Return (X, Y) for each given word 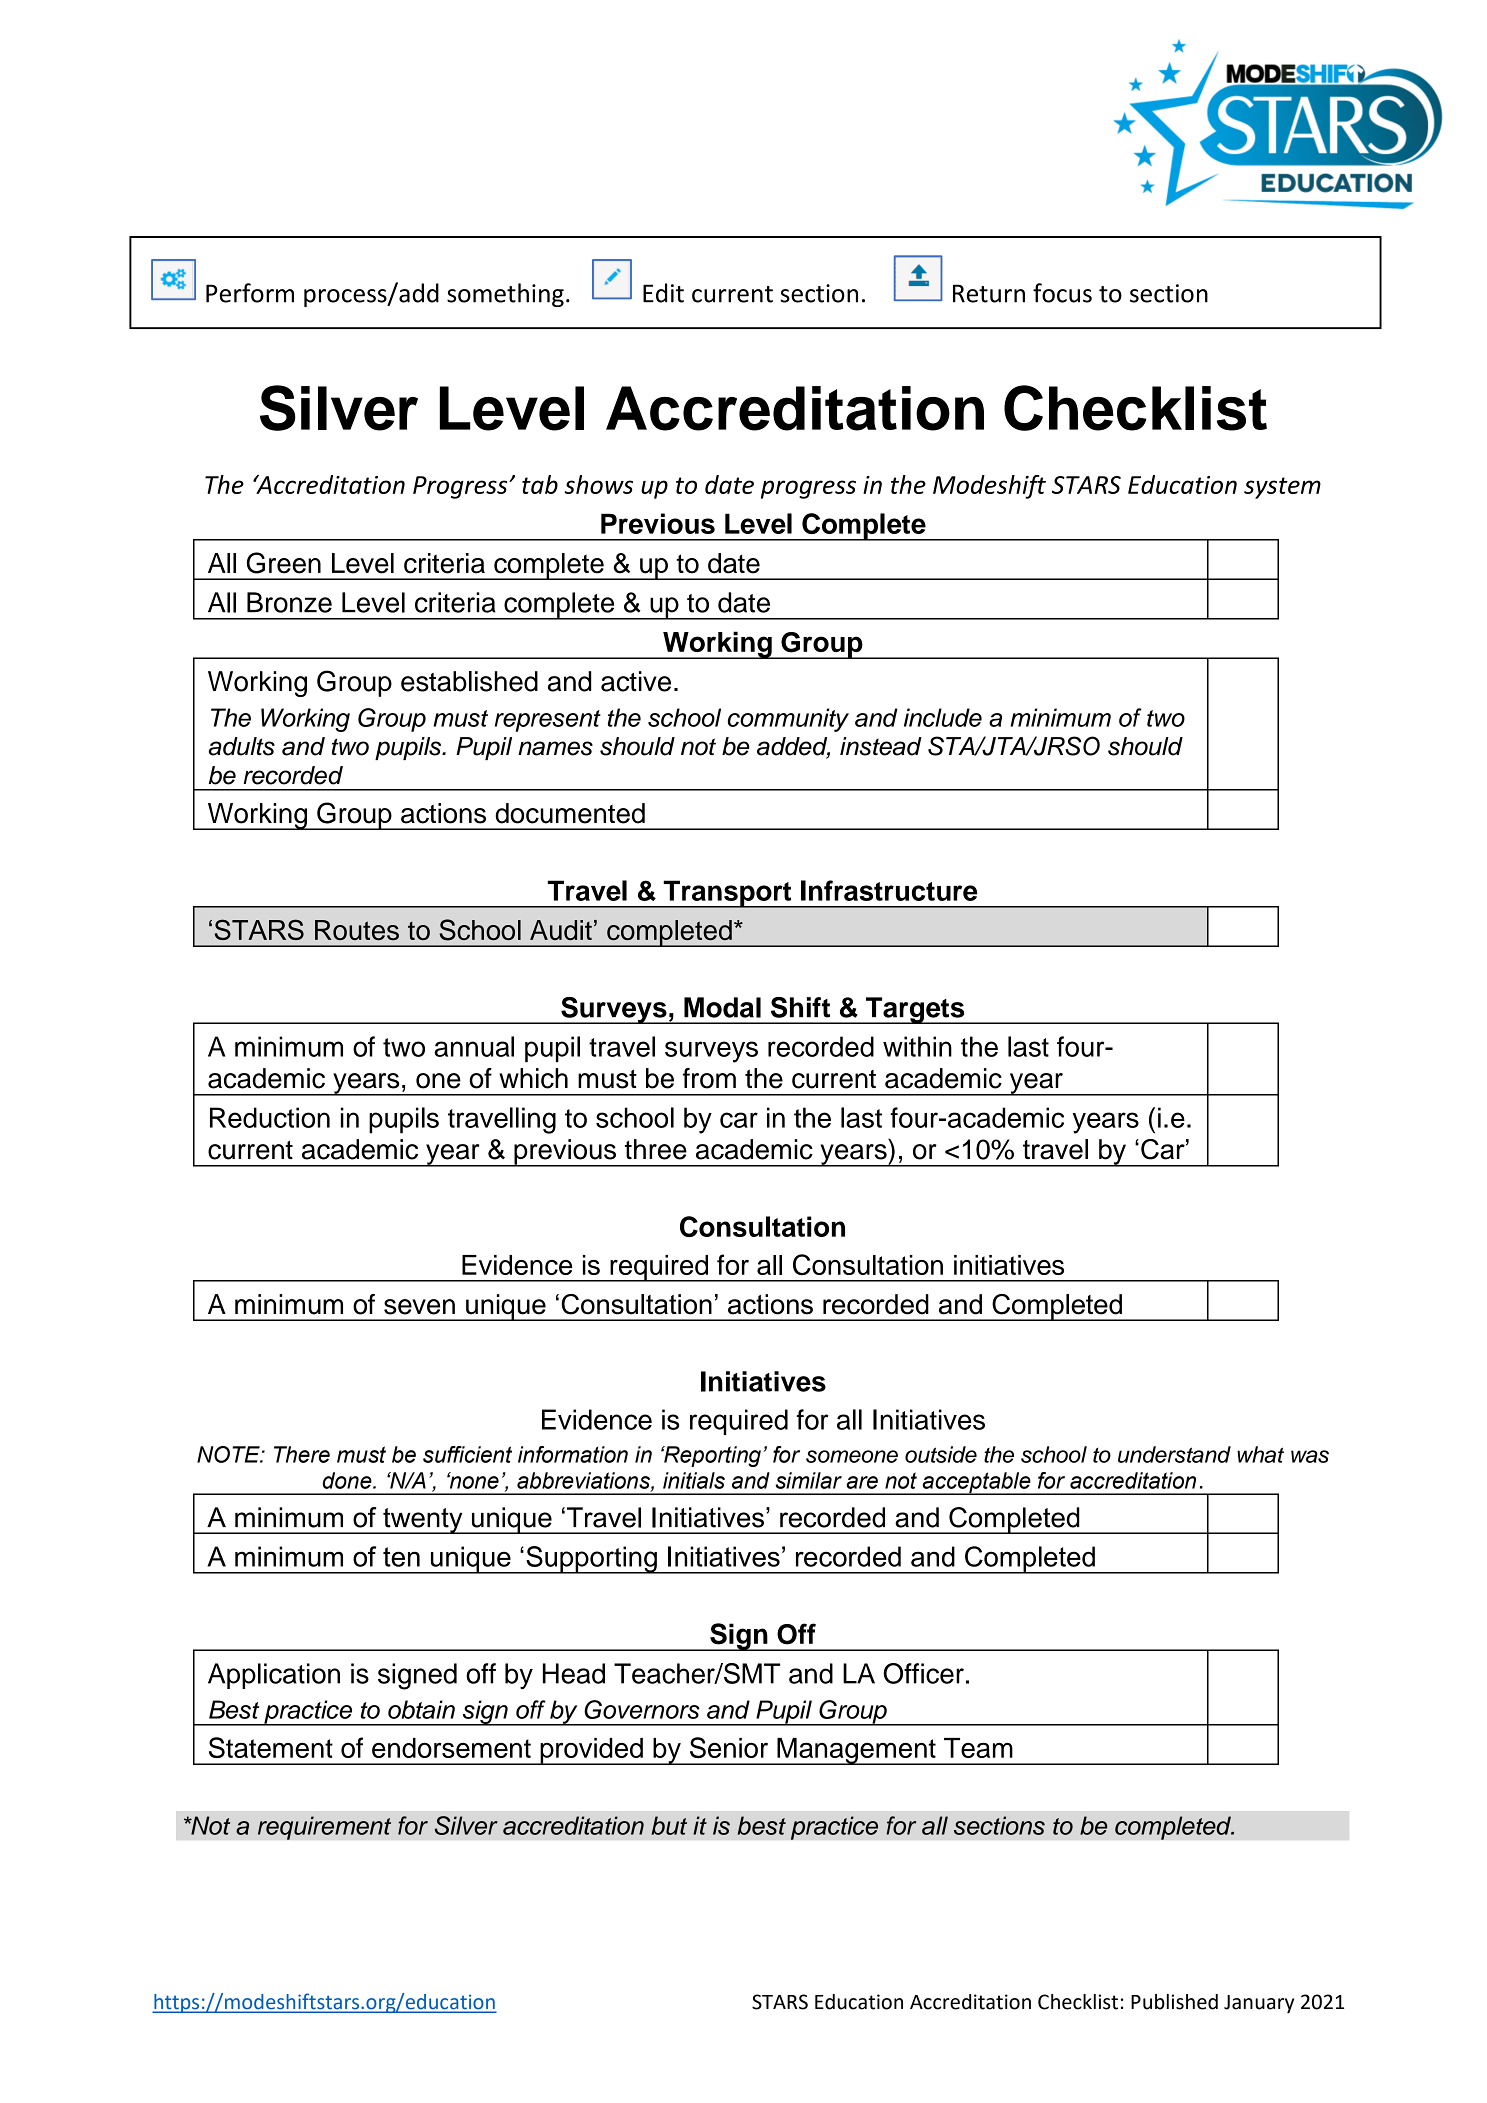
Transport (727, 894)
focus (1062, 293)
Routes (357, 930)
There (302, 1454)
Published (1174, 2002)
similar (808, 1480)
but (669, 1825)
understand (1174, 1454)
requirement (324, 1828)
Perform (250, 293)
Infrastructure (889, 890)
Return (989, 293)
